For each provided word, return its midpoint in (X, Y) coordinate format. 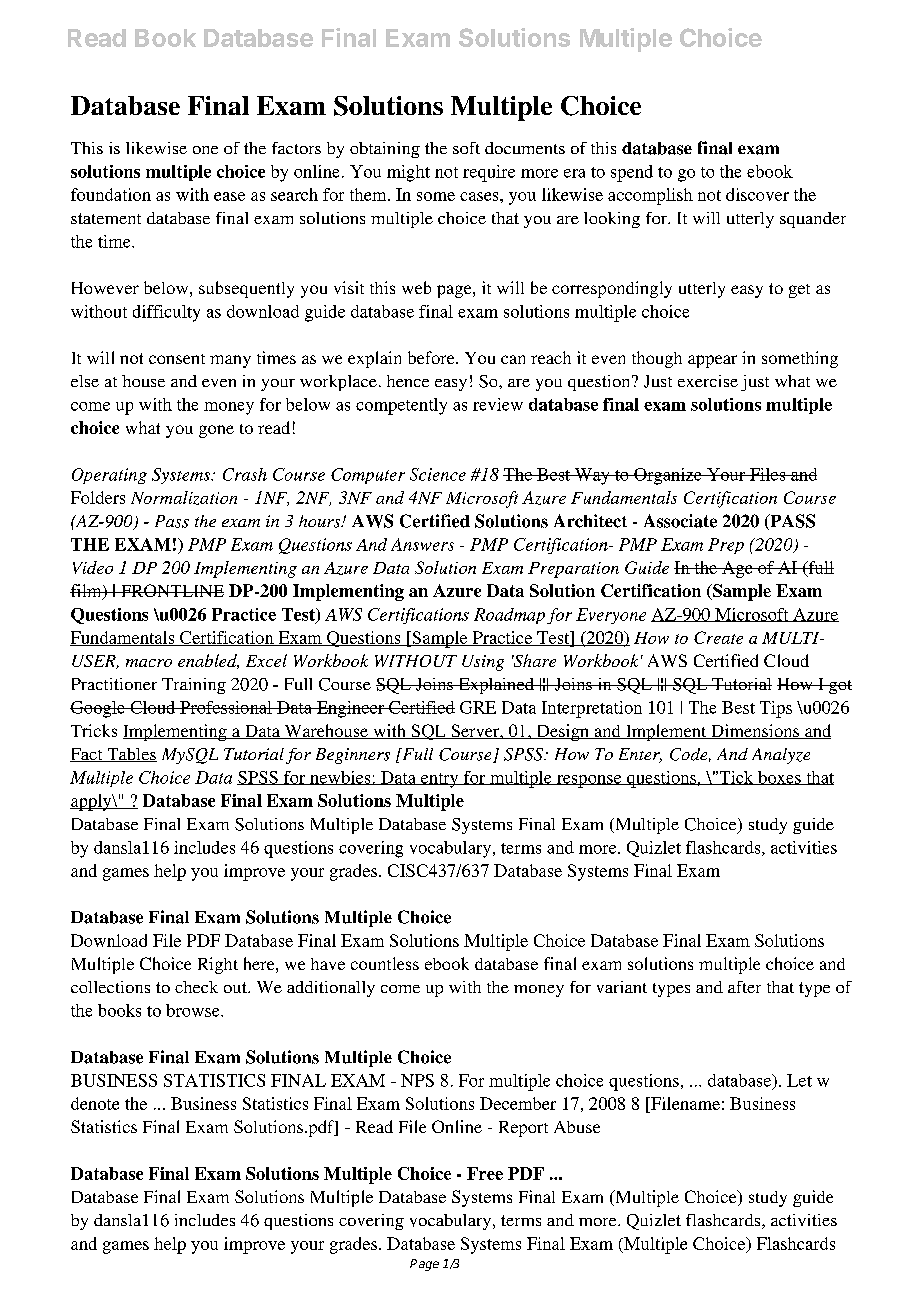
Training (194, 686)
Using (483, 663)
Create (718, 637)
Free (485, 1173)
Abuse (577, 1127)
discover (757, 194)
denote (95, 1103)
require (489, 173)
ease (229, 196)
